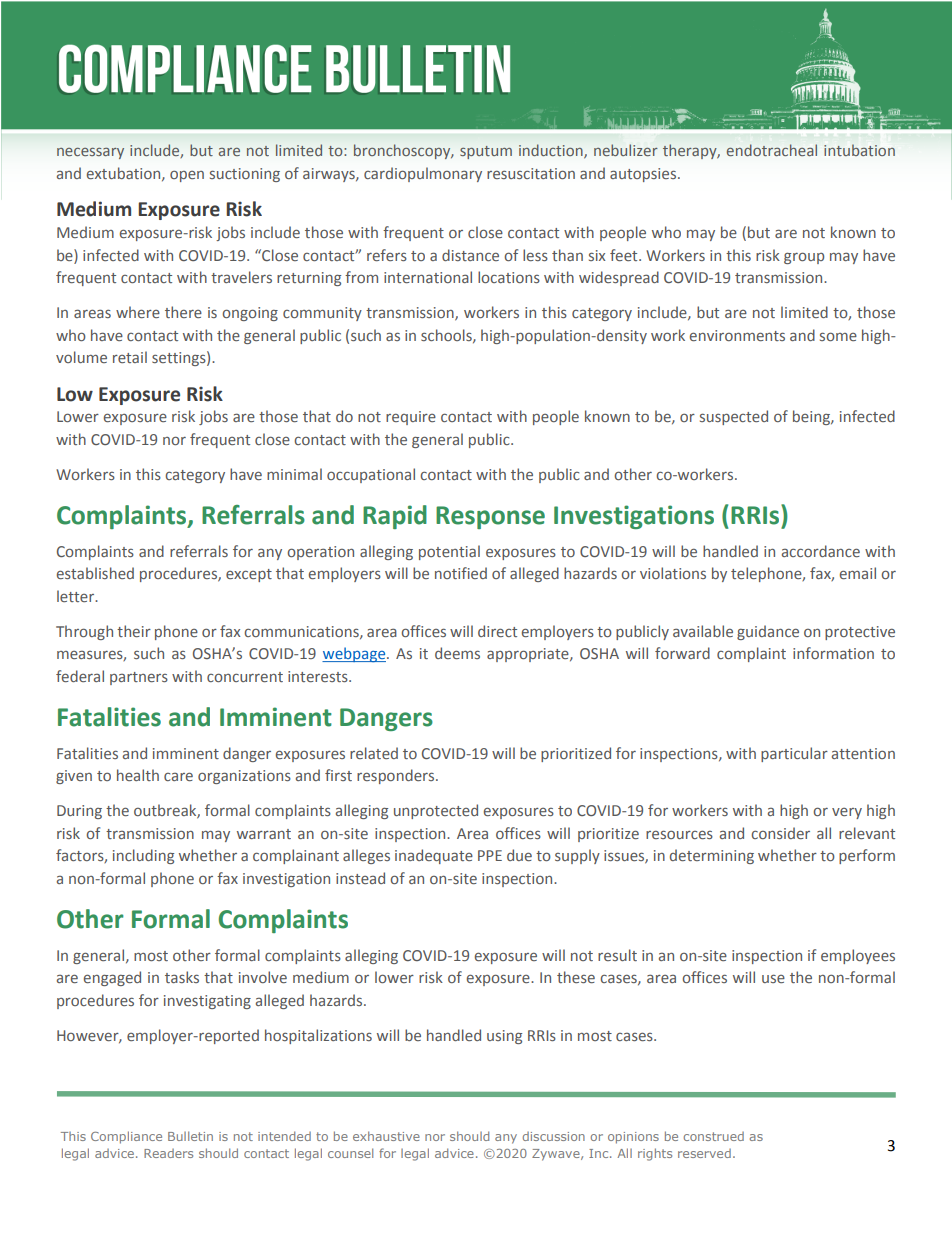 Image resolution: width=952 pixels, height=1233 pixels. What do you see at coordinates (187, 176) in the screenshot?
I see `open` at bounding box center [187, 176].
